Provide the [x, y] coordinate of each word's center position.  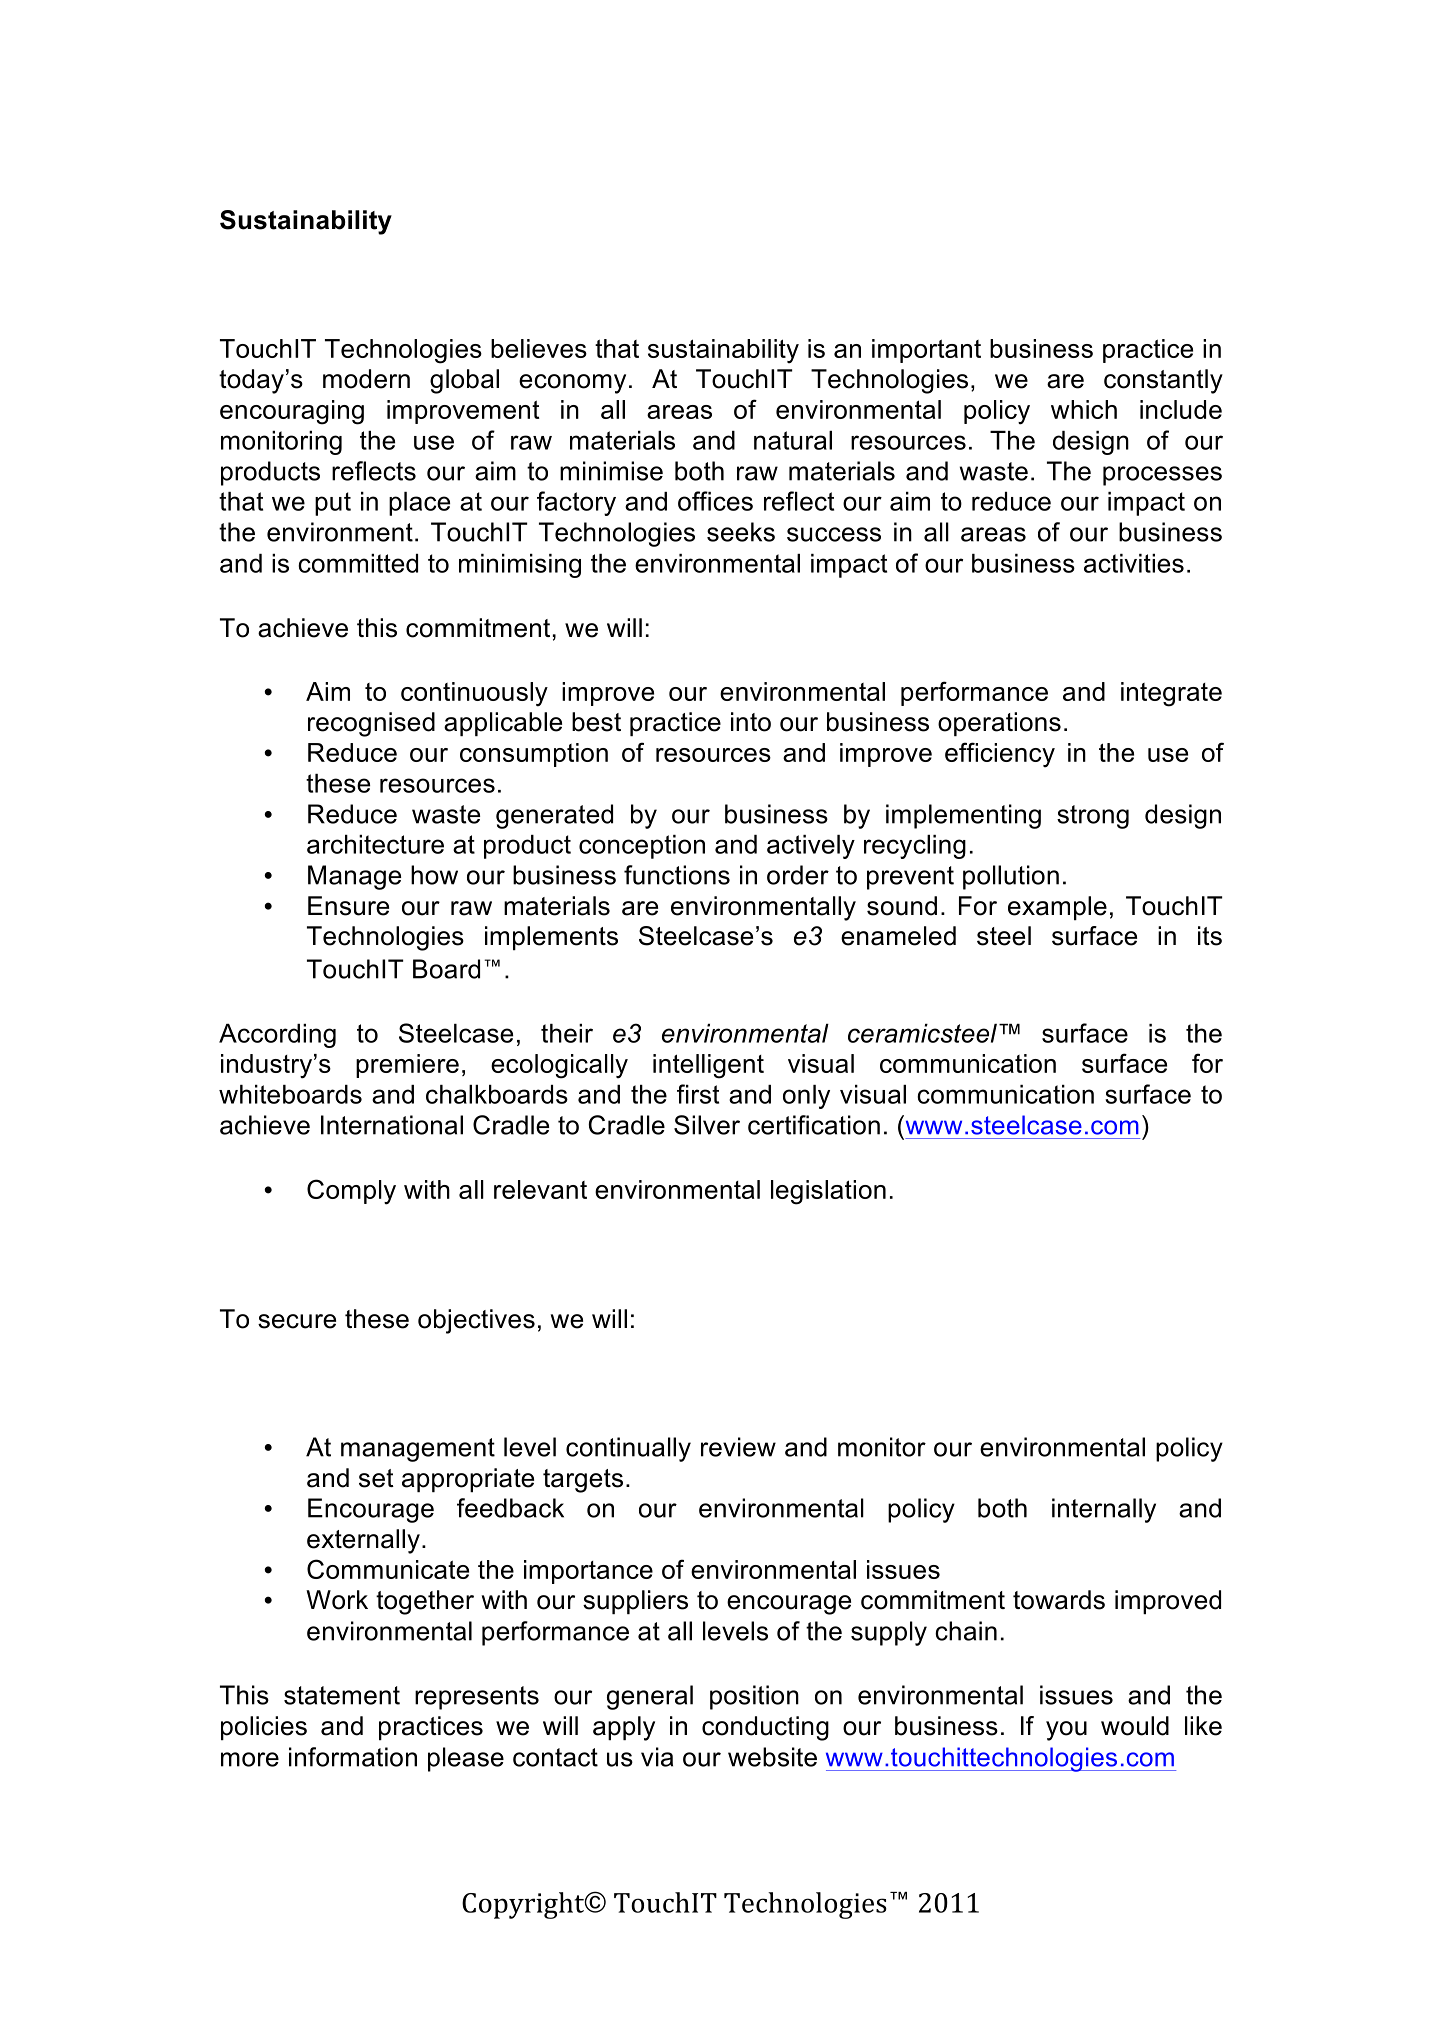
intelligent [708, 1066]
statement [342, 1695]
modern [366, 379]
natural [793, 440]
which [1084, 409]
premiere [407, 1066]
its [1210, 936]
